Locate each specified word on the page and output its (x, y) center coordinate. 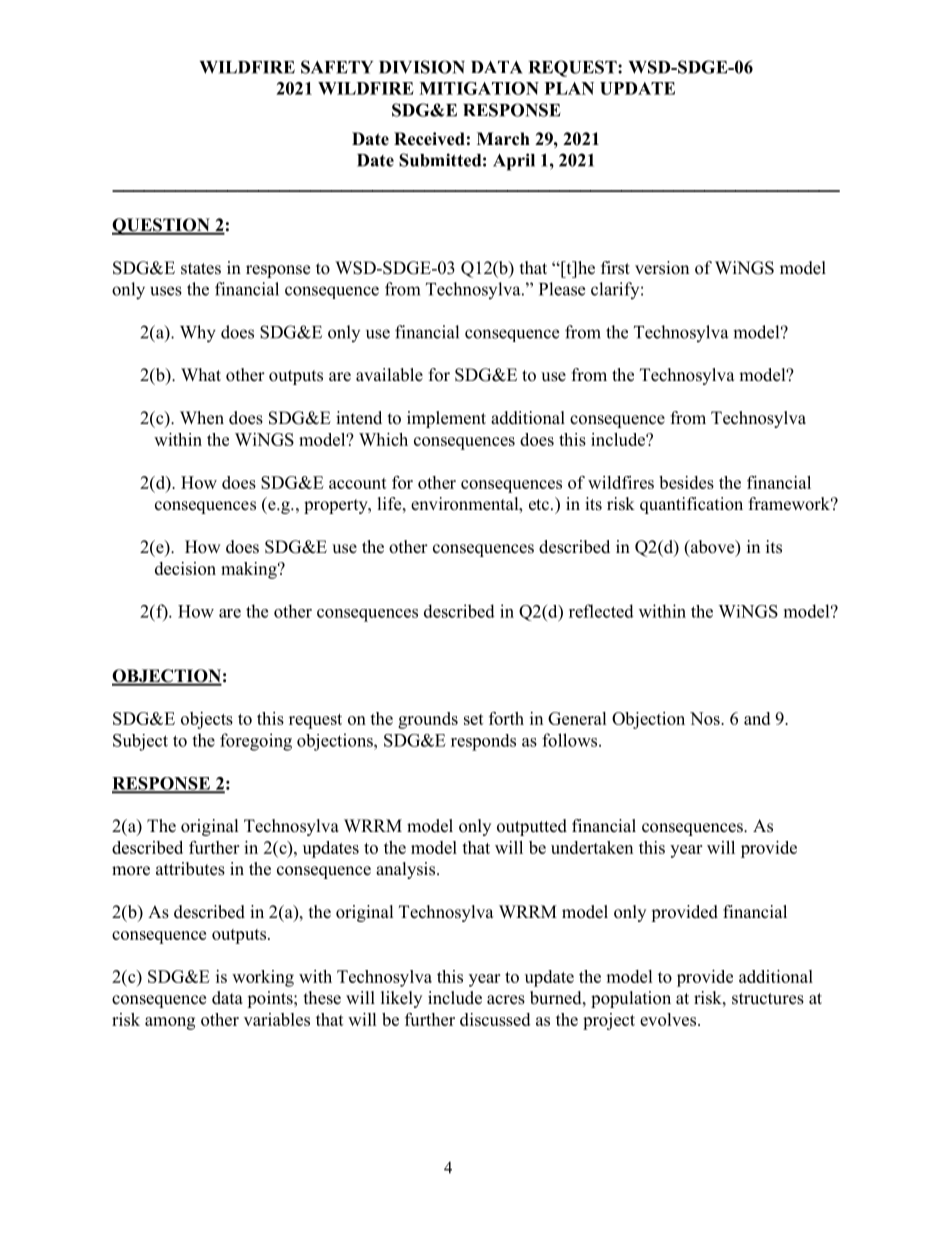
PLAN (569, 88)
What (201, 374)
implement (446, 419)
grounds (428, 720)
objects (207, 720)
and (757, 718)
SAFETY (337, 67)
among (170, 1023)
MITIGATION (479, 88)
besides (686, 482)
